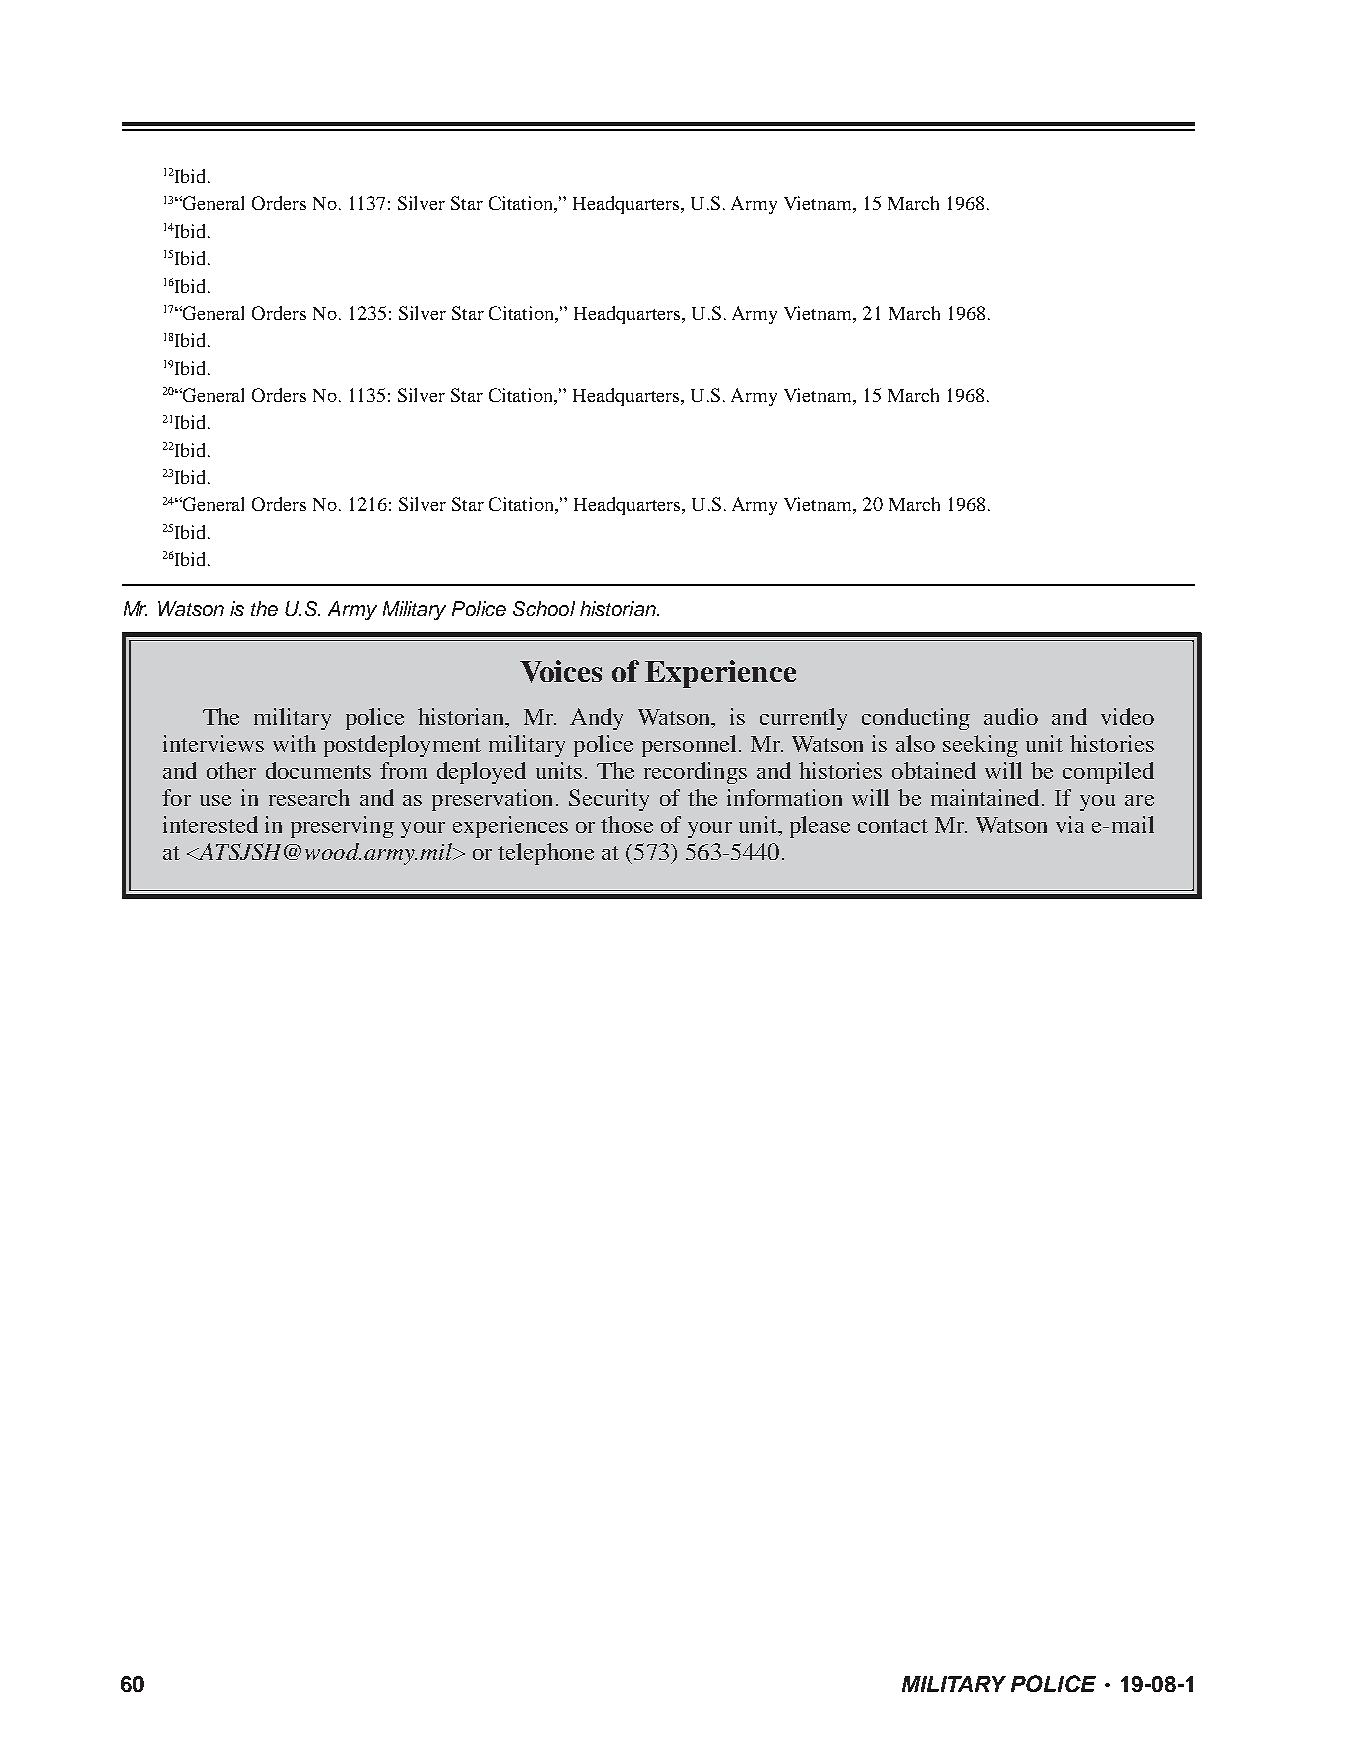 This screenshot has height=1762, width=1357. I want to click on audio, so click(1011, 716).
